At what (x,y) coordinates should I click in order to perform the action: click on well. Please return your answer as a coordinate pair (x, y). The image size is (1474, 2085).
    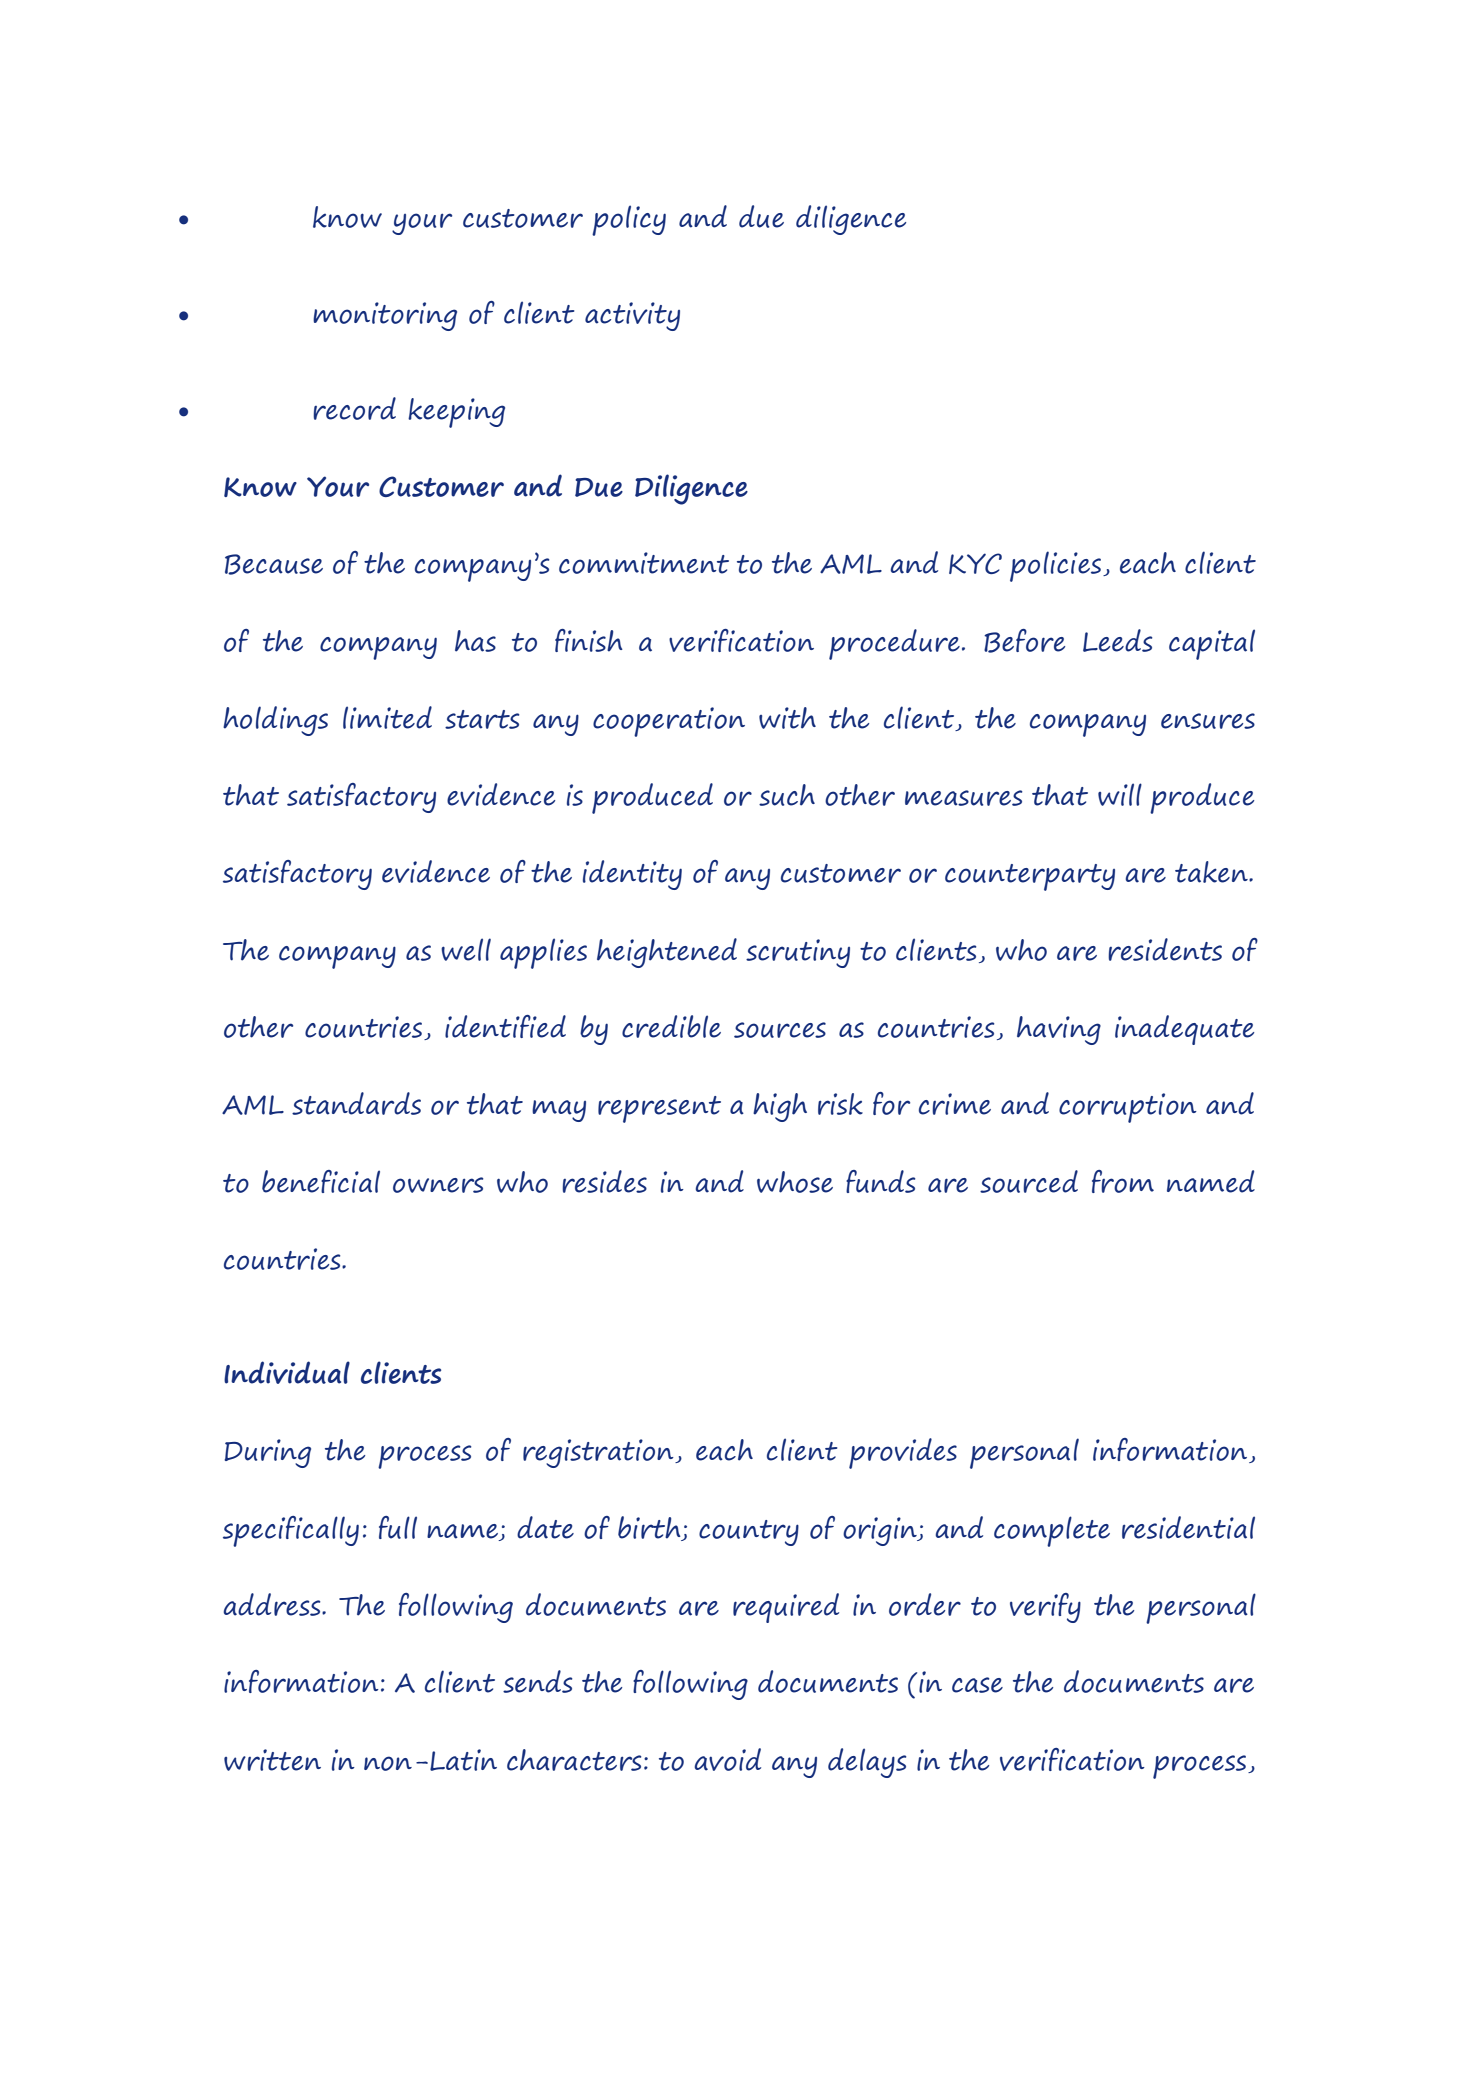
    Looking at the image, I should click on (466, 949).
